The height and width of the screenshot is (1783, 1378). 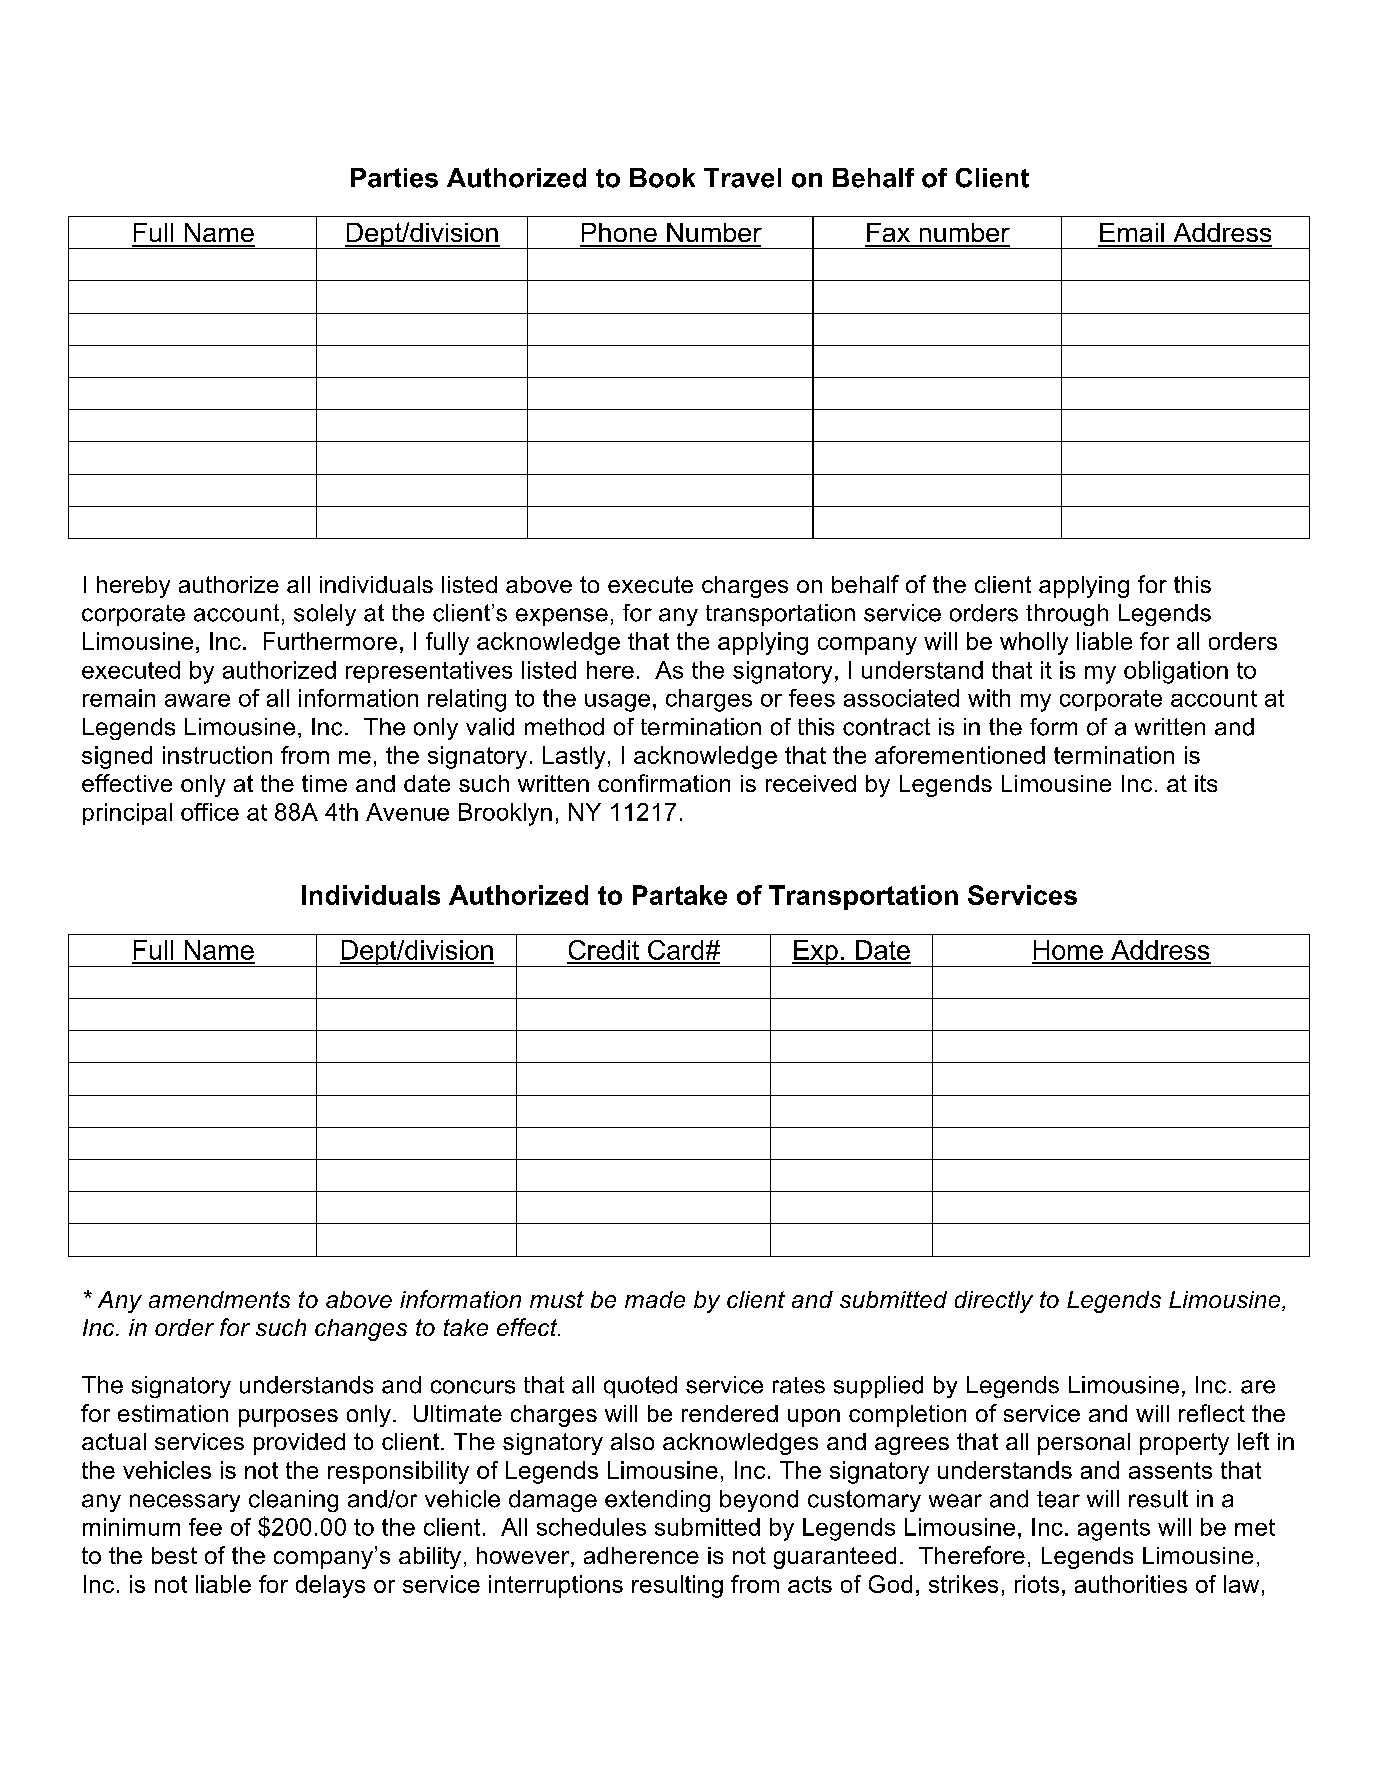 What do you see at coordinates (655, 1299) in the screenshot?
I see `made` at bounding box center [655, 1299].
